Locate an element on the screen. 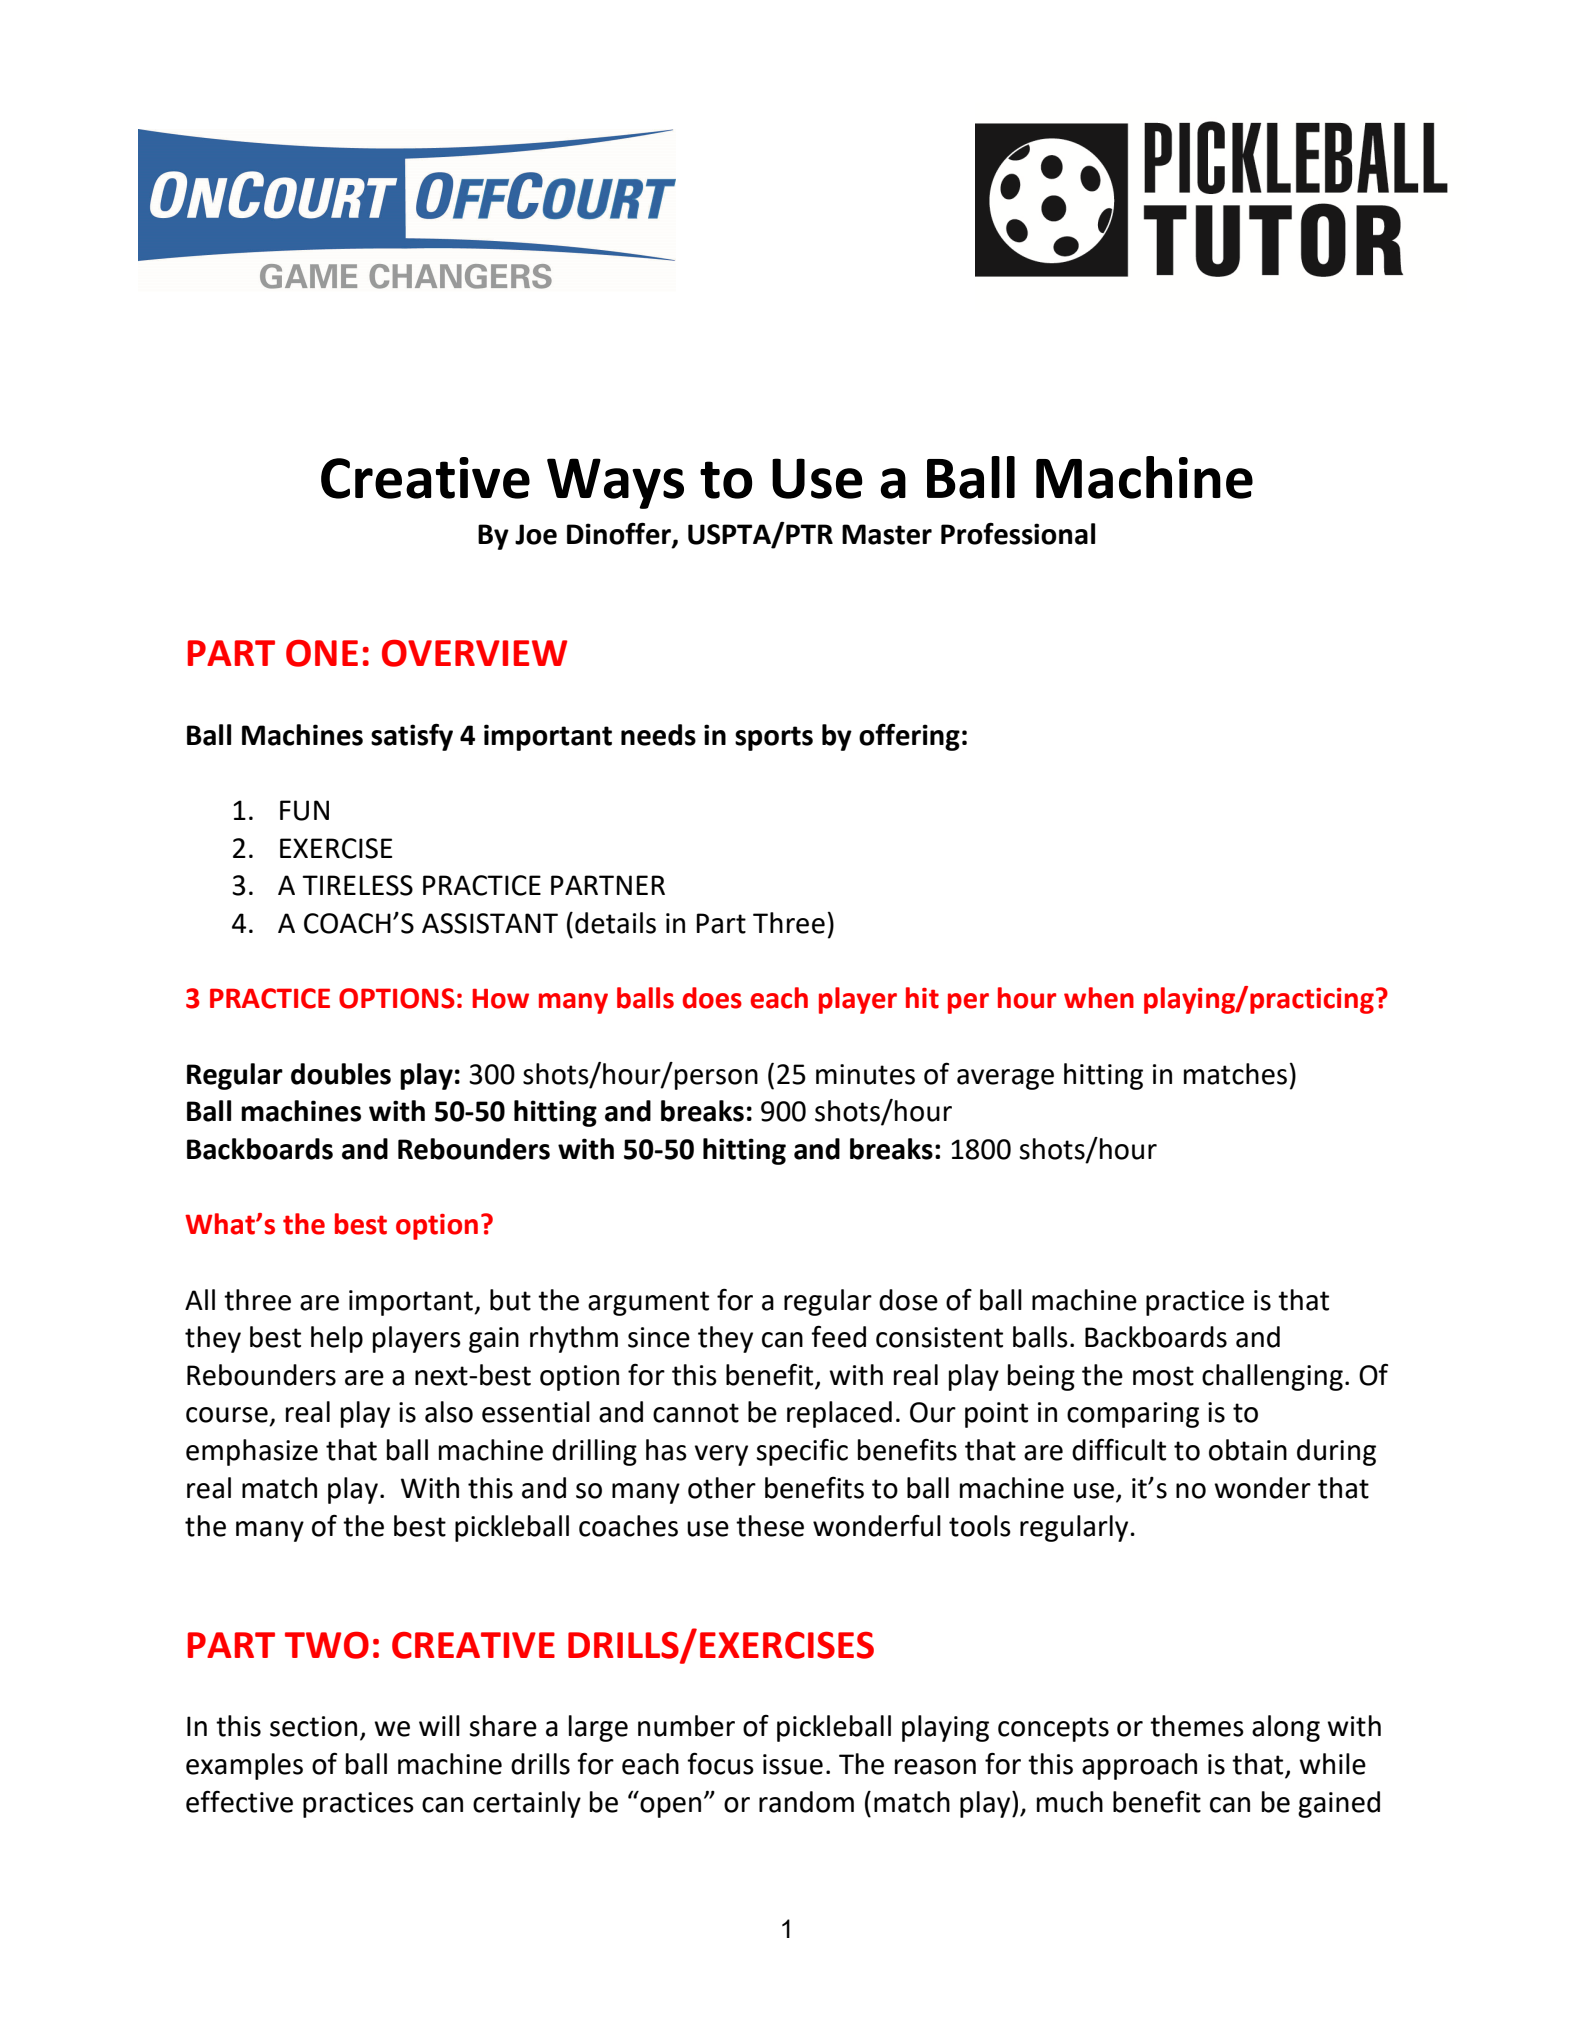 The width and height of the screenshot is (1574, 2036). issue is located at coordinates (793, 1764).
